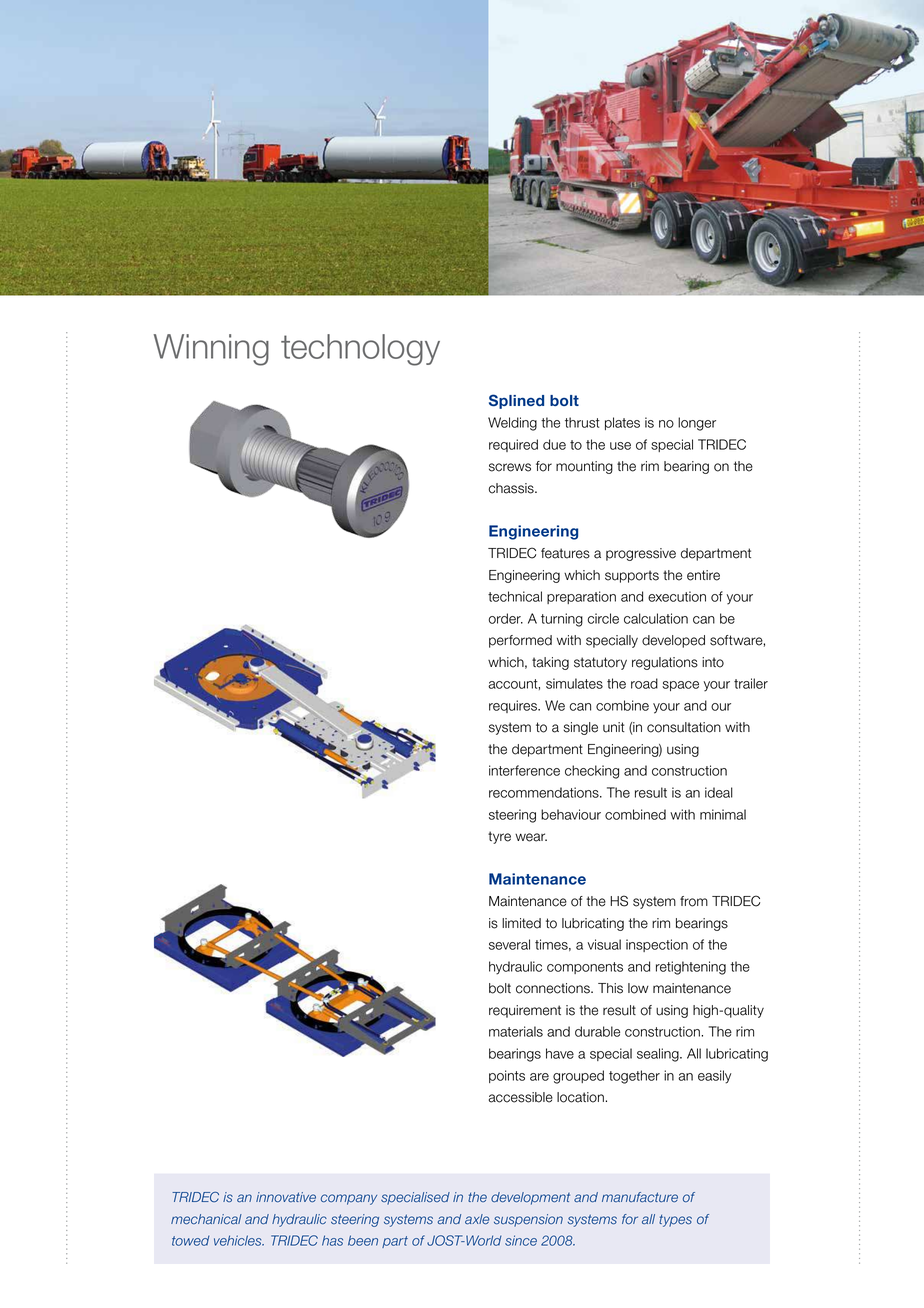  Describe the element at coordinates (638, 988) in the document. I see `low` at that location.
